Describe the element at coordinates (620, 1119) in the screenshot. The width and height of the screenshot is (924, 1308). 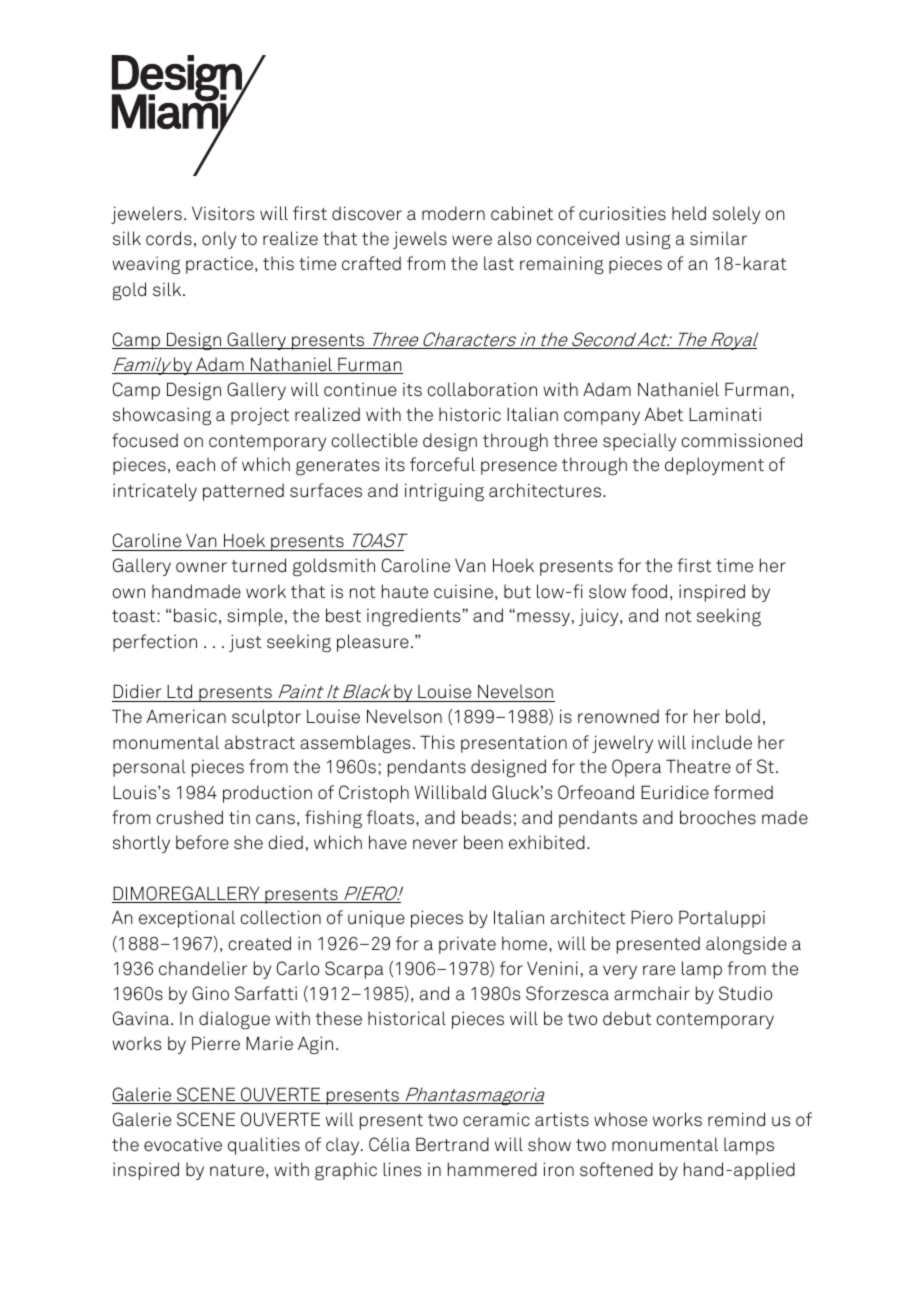
I see `whose` at that location.
